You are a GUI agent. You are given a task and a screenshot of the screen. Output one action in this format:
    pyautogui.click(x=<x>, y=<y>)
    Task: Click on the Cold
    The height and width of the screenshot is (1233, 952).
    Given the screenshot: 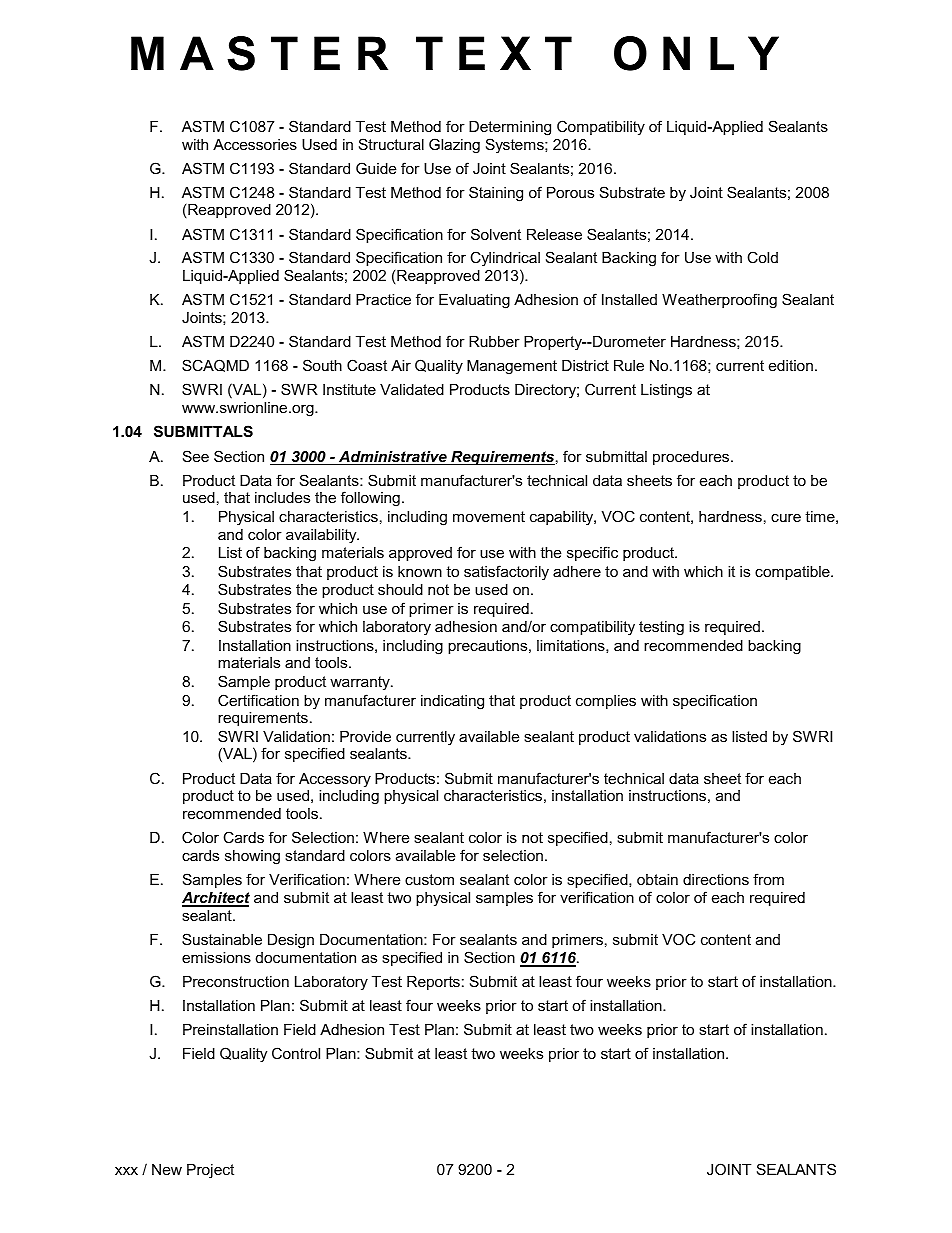 What is the action you would take?
    pyautogui.click(x=762, y=257)
